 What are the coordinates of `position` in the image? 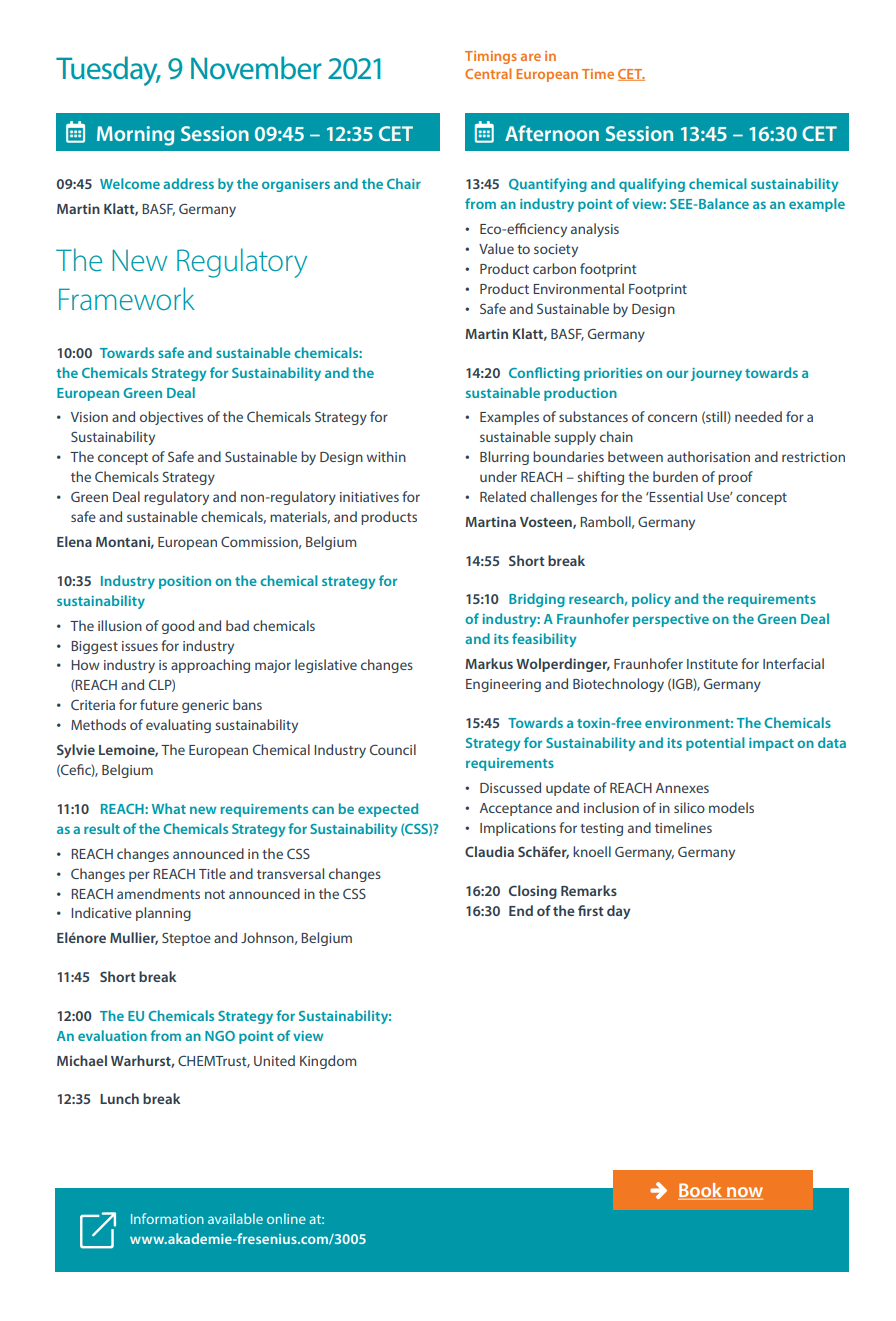 It's located at (185, 582).
